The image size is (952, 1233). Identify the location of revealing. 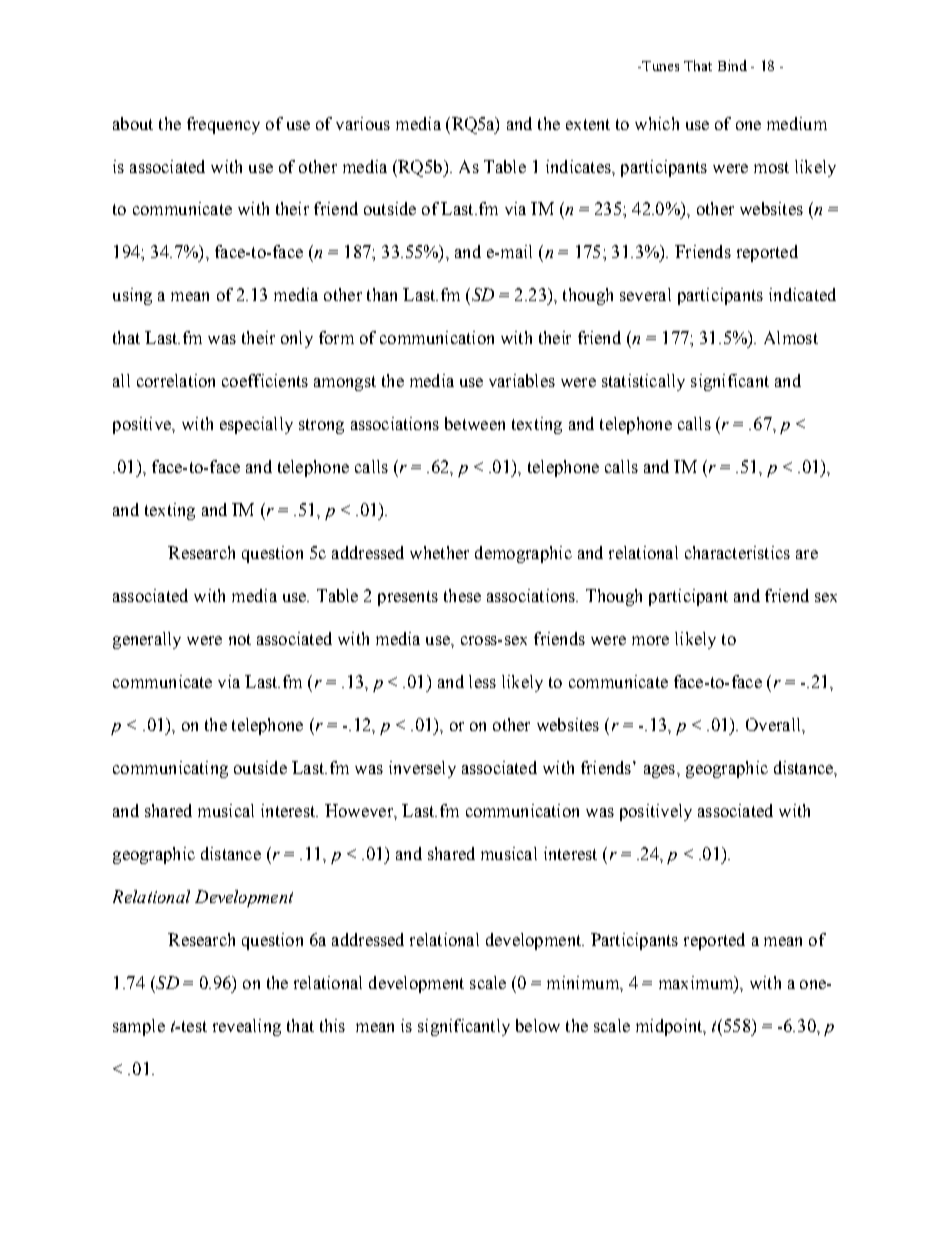
(247, 1027).
